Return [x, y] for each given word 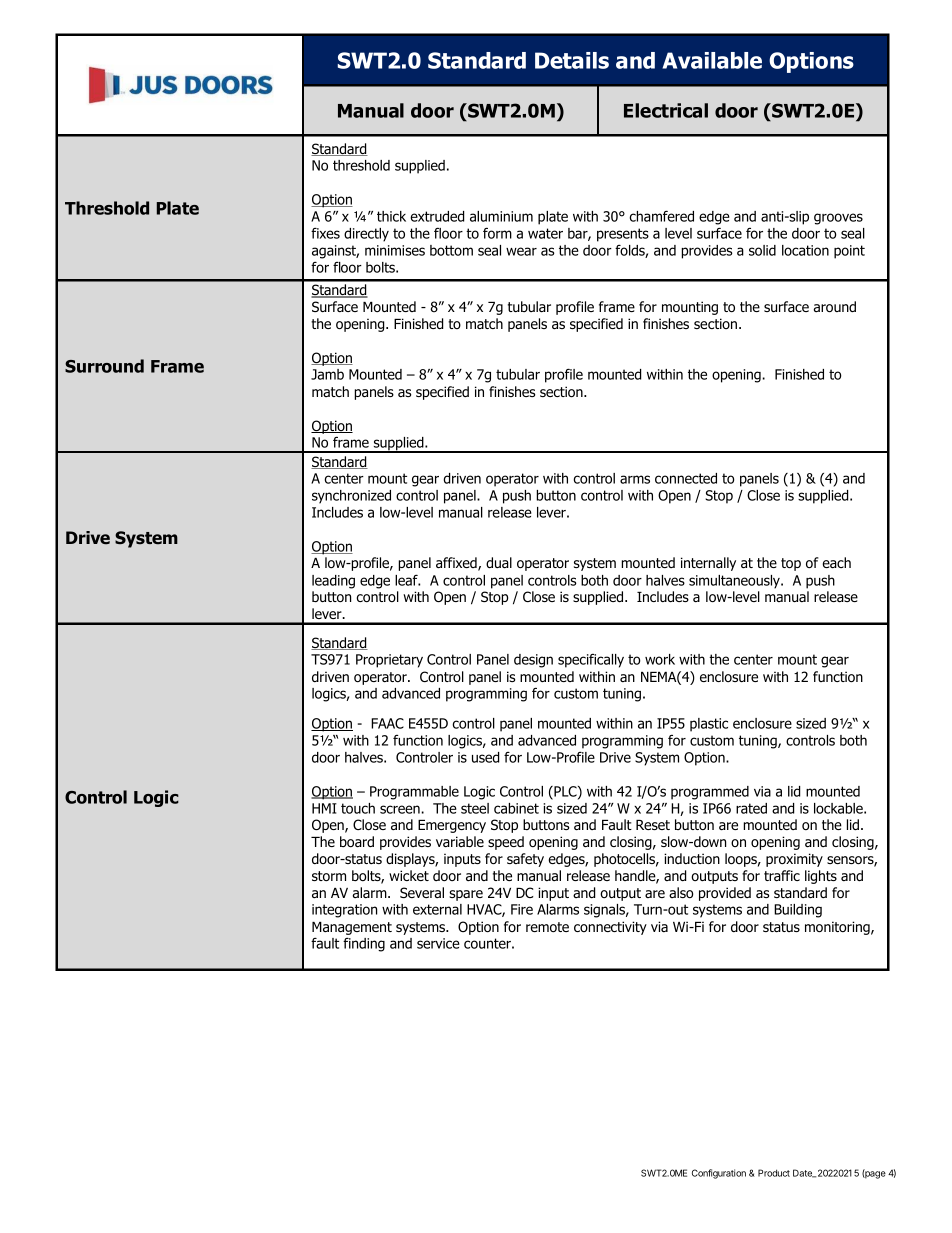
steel [475, 808]
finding [364, 945]
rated [751, 808]
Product [774, 1173]
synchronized [351, 497]
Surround [104, 366]
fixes [325, 233]
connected [686, 478]
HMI [324, 808]
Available [712, 60]
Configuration [719, 1174]
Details [572, 60]
